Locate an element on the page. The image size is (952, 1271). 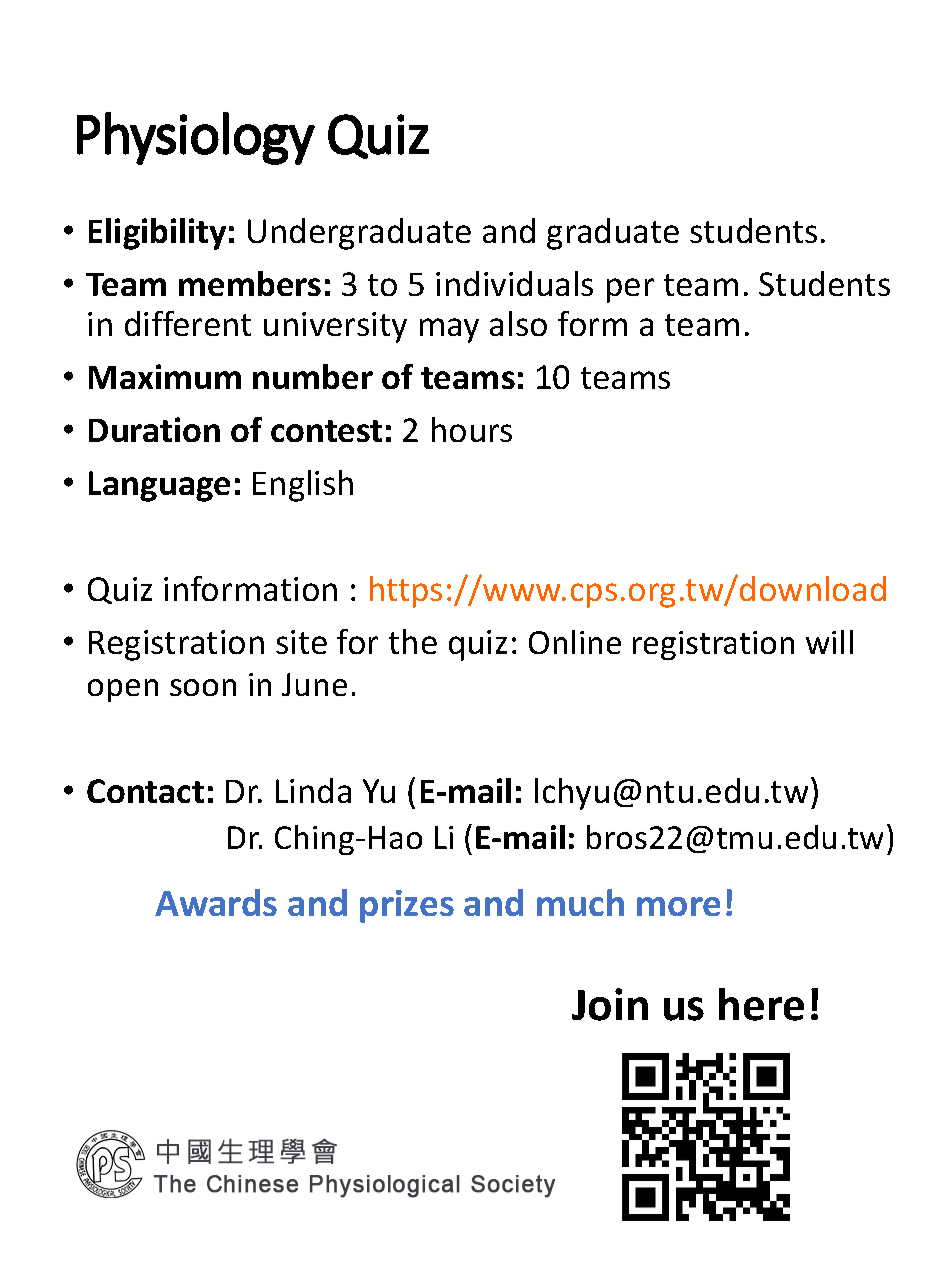
hours is located at coordinates (472, 429).
